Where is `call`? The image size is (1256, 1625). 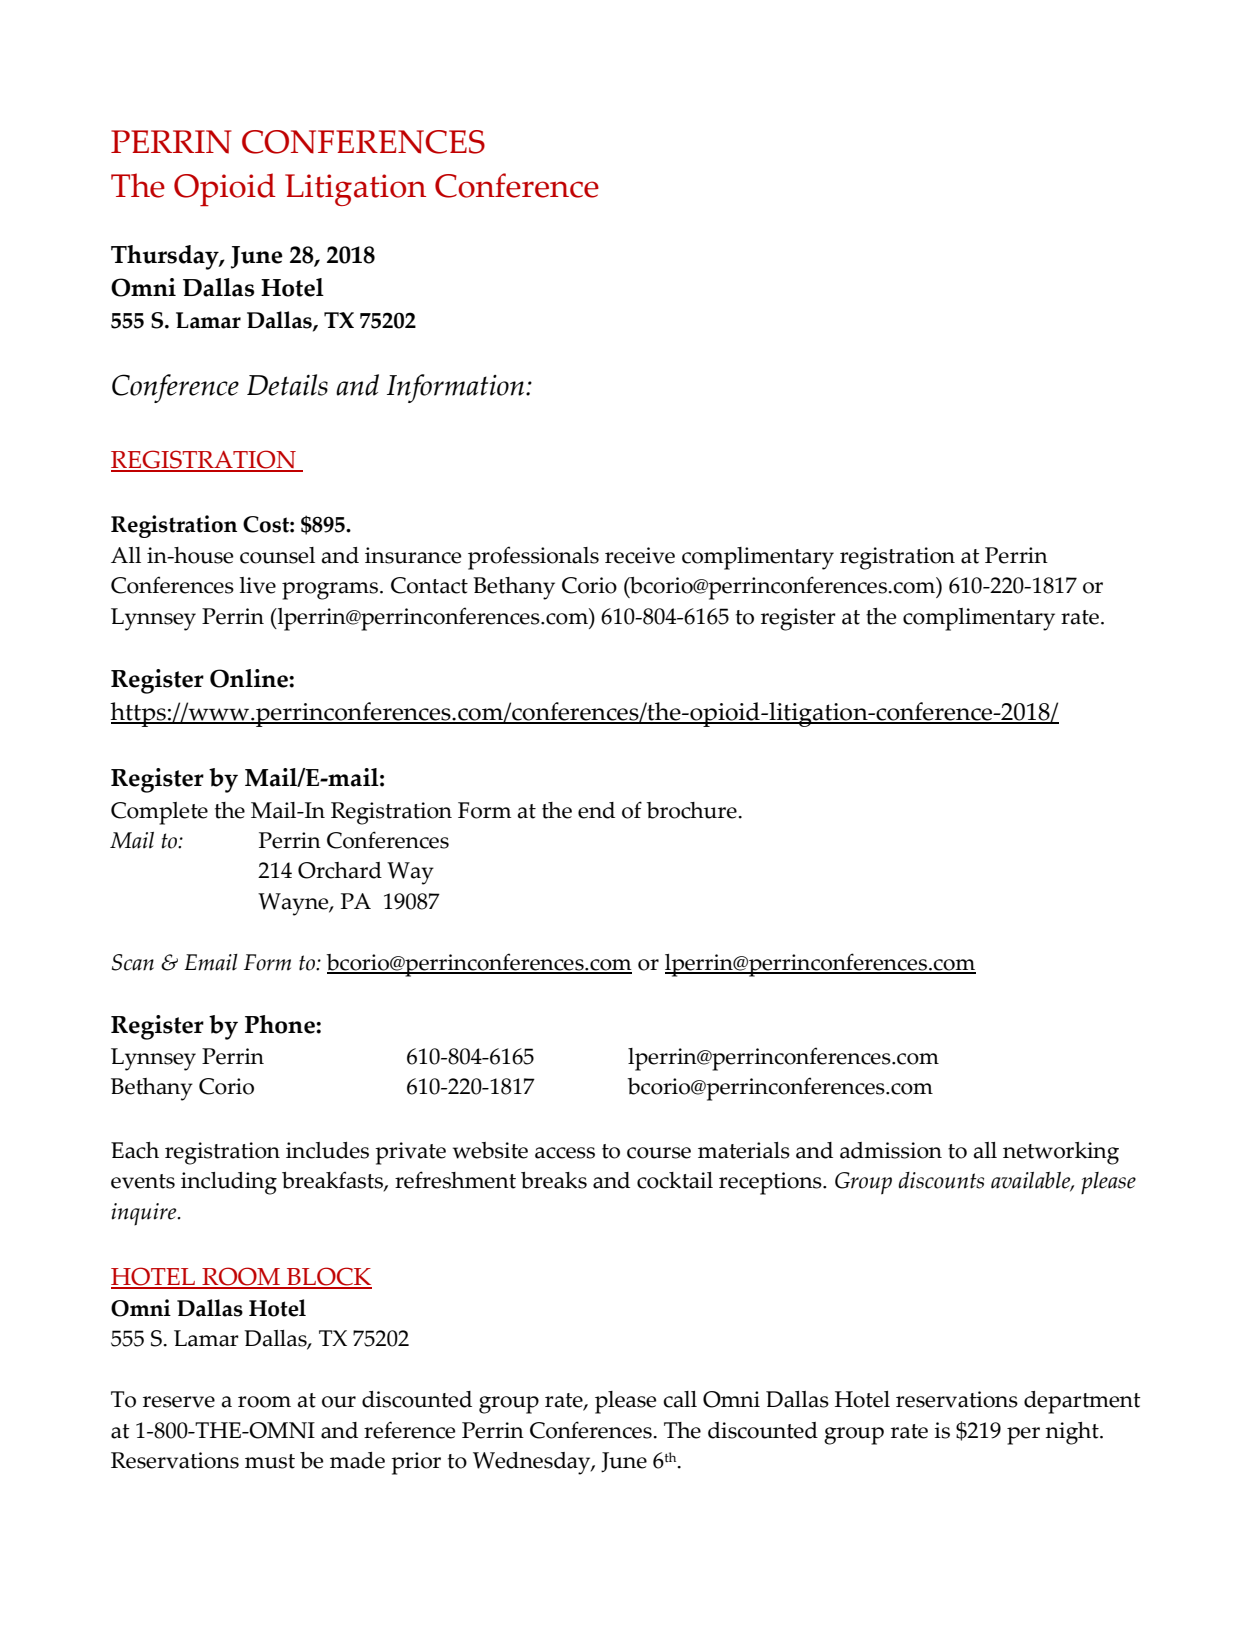 call is located at coordinates (680, 1399).
